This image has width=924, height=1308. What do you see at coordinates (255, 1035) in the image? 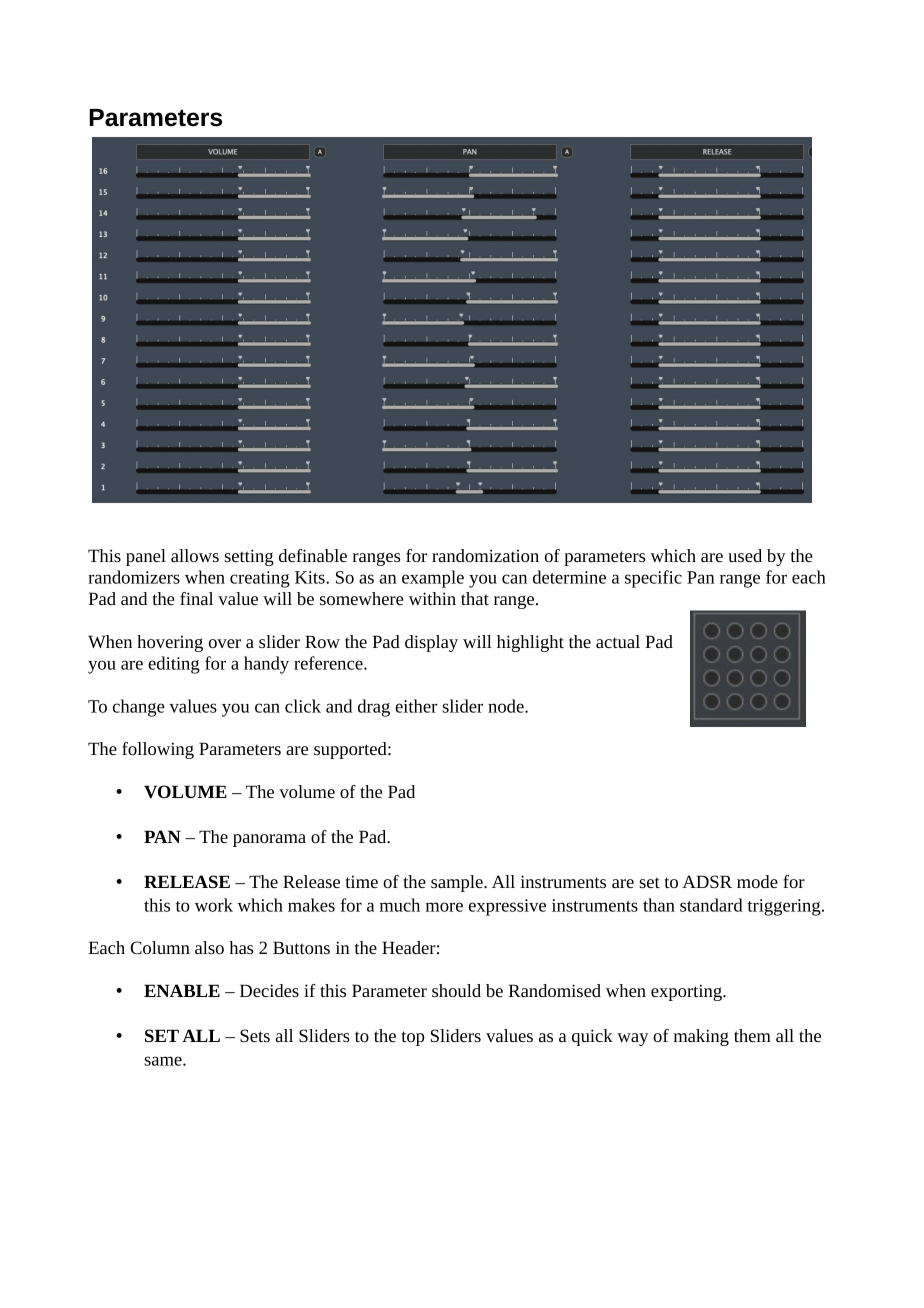
I see `Sets` at bounding box center [255, 1035].
